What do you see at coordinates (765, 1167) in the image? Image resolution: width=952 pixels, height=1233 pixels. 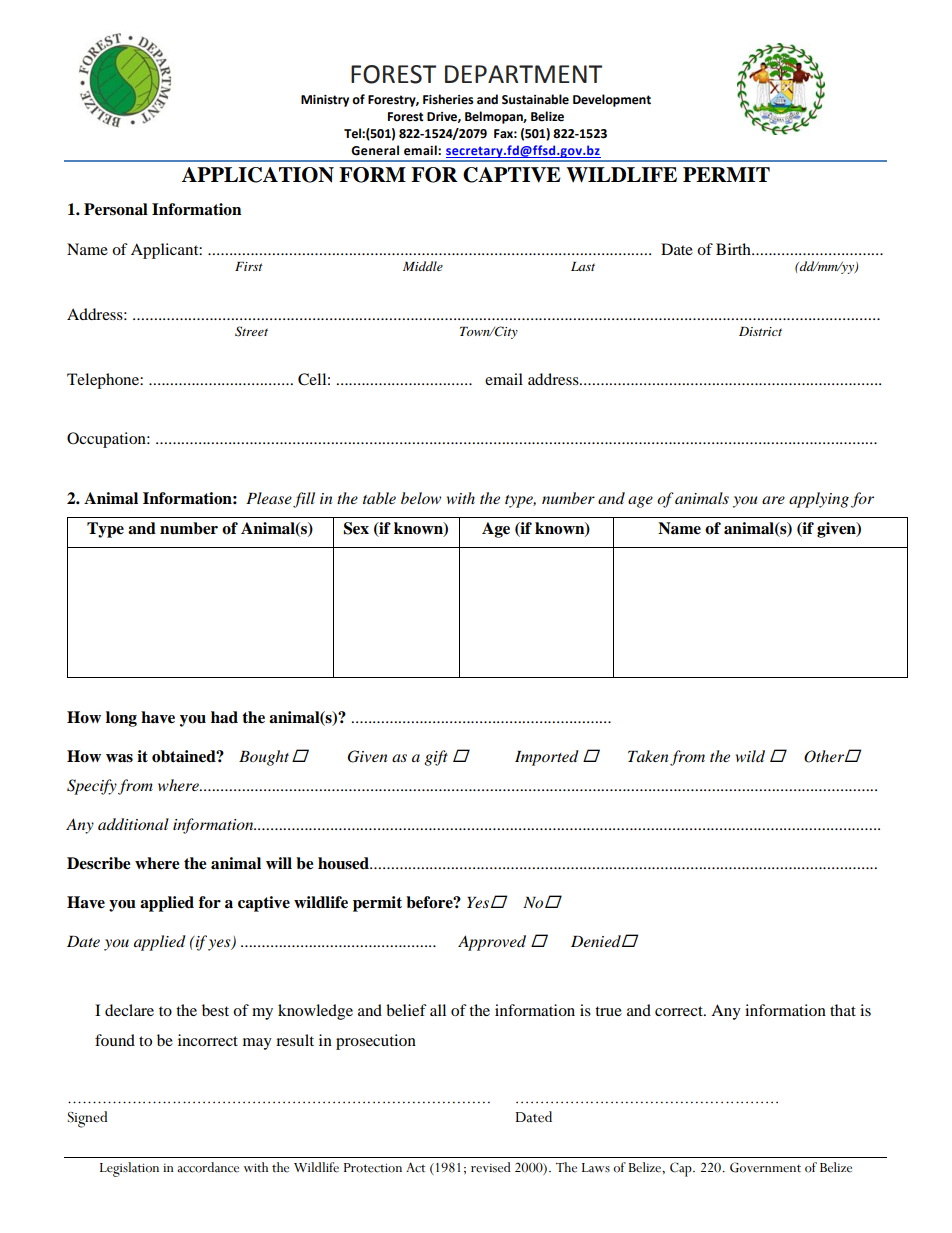 I see `Government` at bounding box center [765, 1167].
